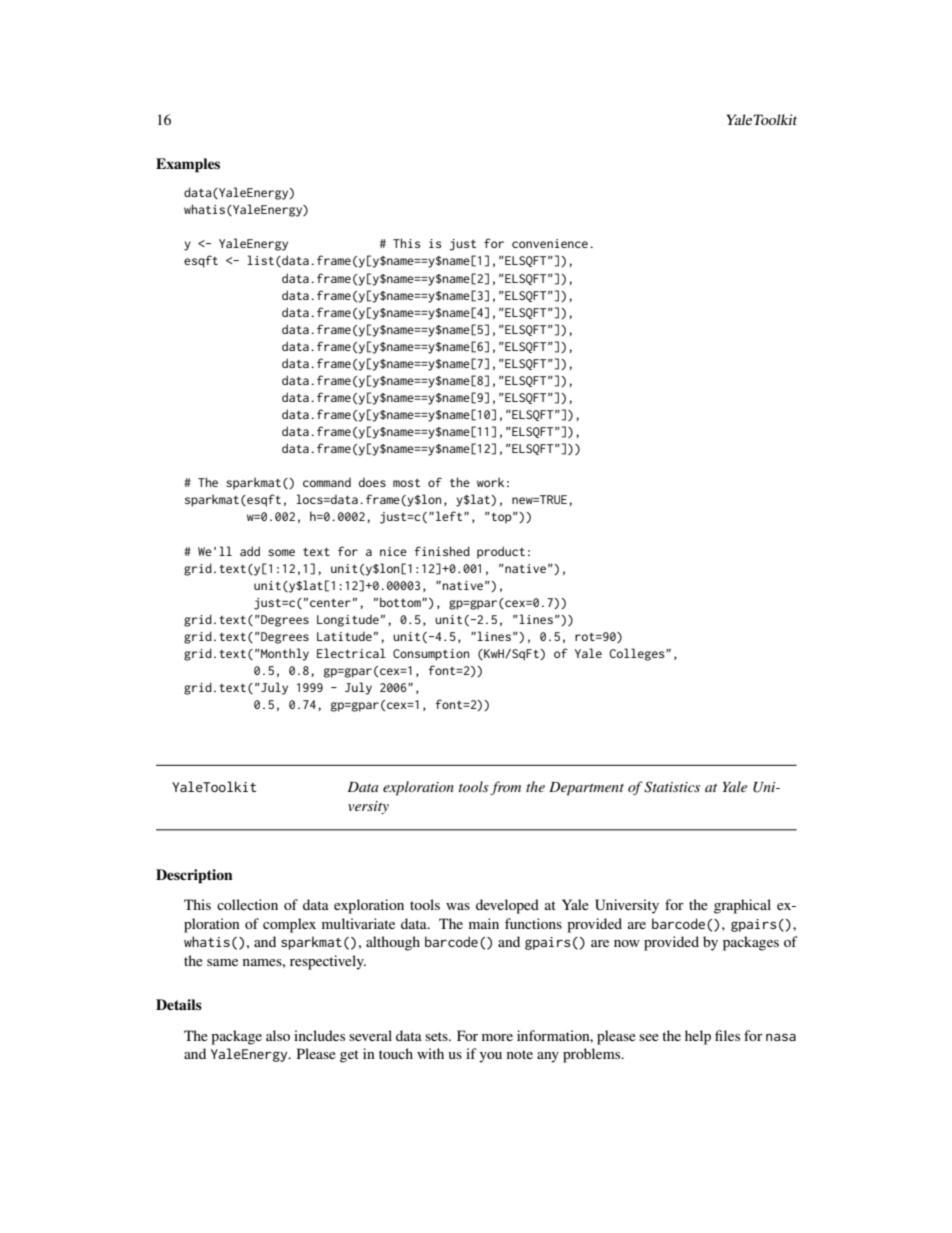  I want to click on add, so click(250, 551).
